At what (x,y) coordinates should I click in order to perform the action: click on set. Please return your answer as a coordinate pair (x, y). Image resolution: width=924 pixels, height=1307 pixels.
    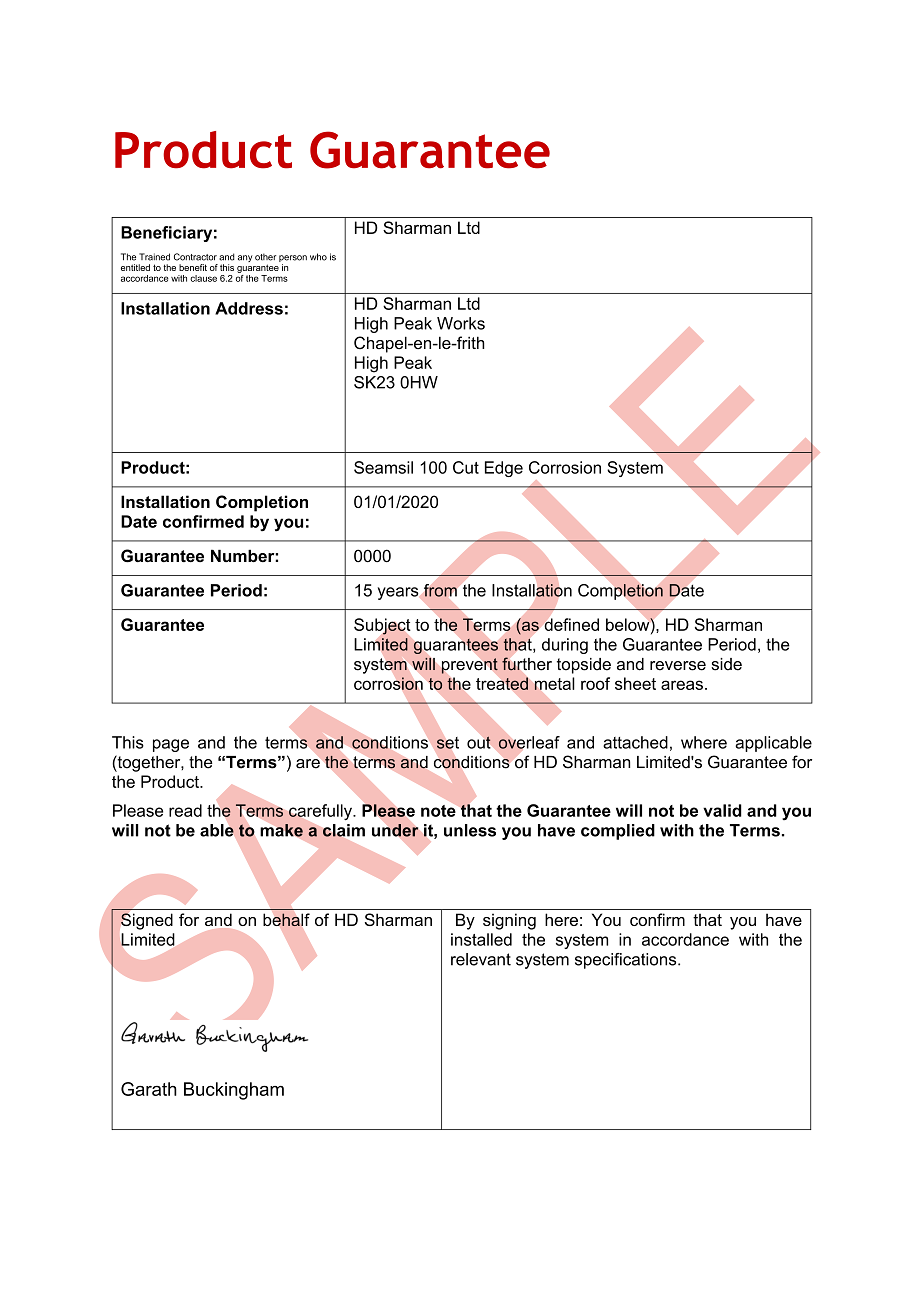
    Looking at the image, I should click on (448, 743).
